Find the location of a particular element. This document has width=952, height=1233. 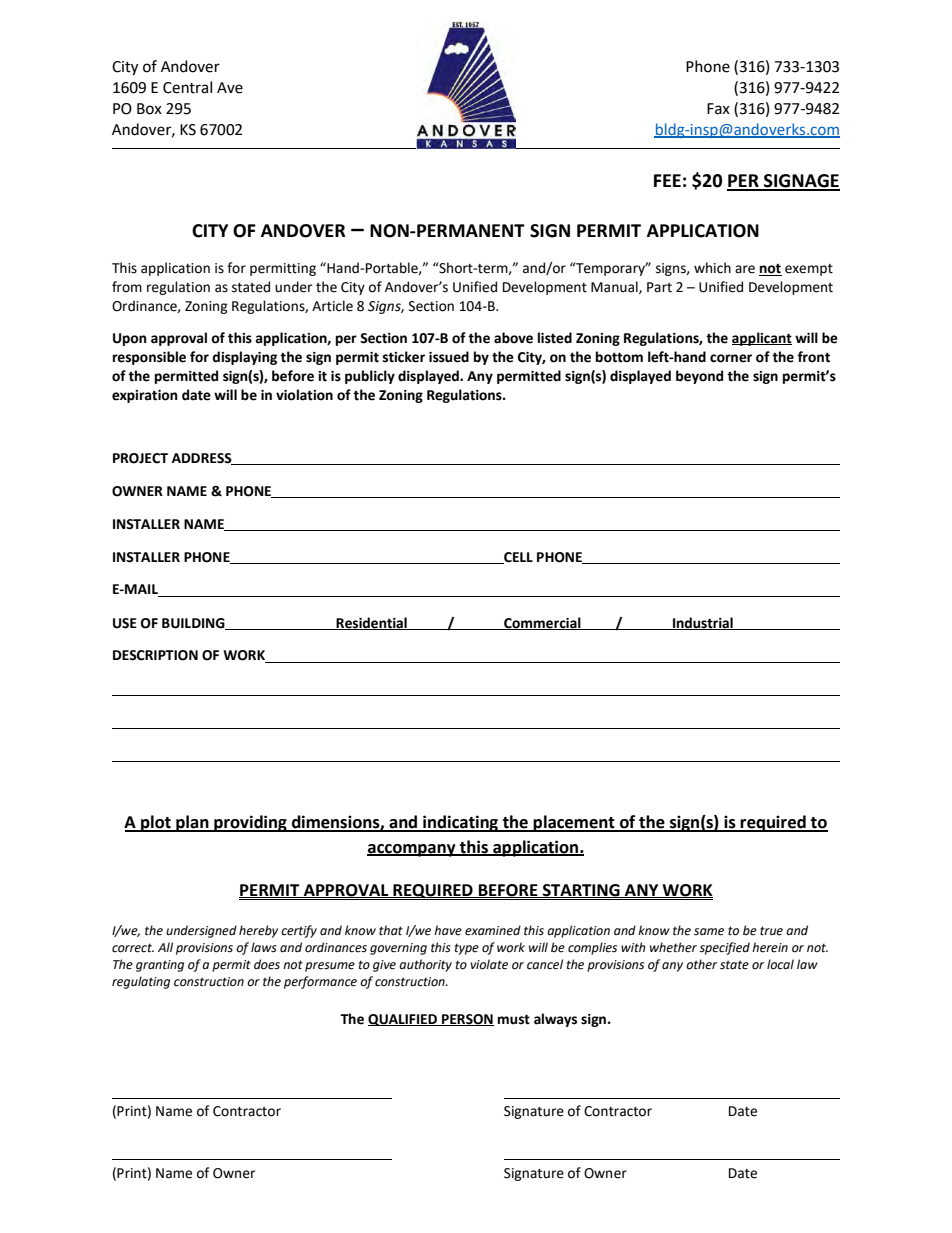

indicating is located at coordinates (461, 823).
